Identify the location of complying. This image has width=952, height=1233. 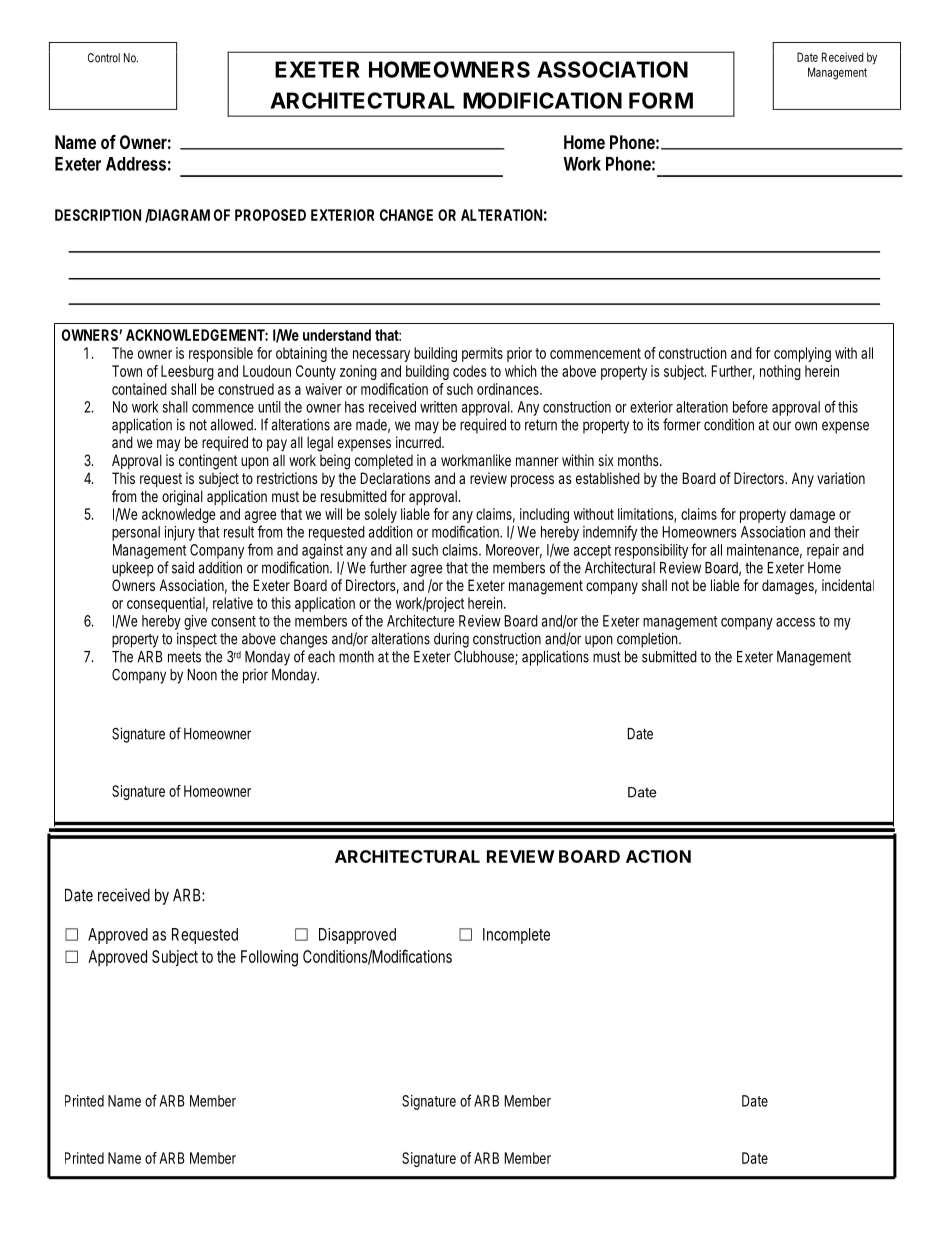
(802, 354).
